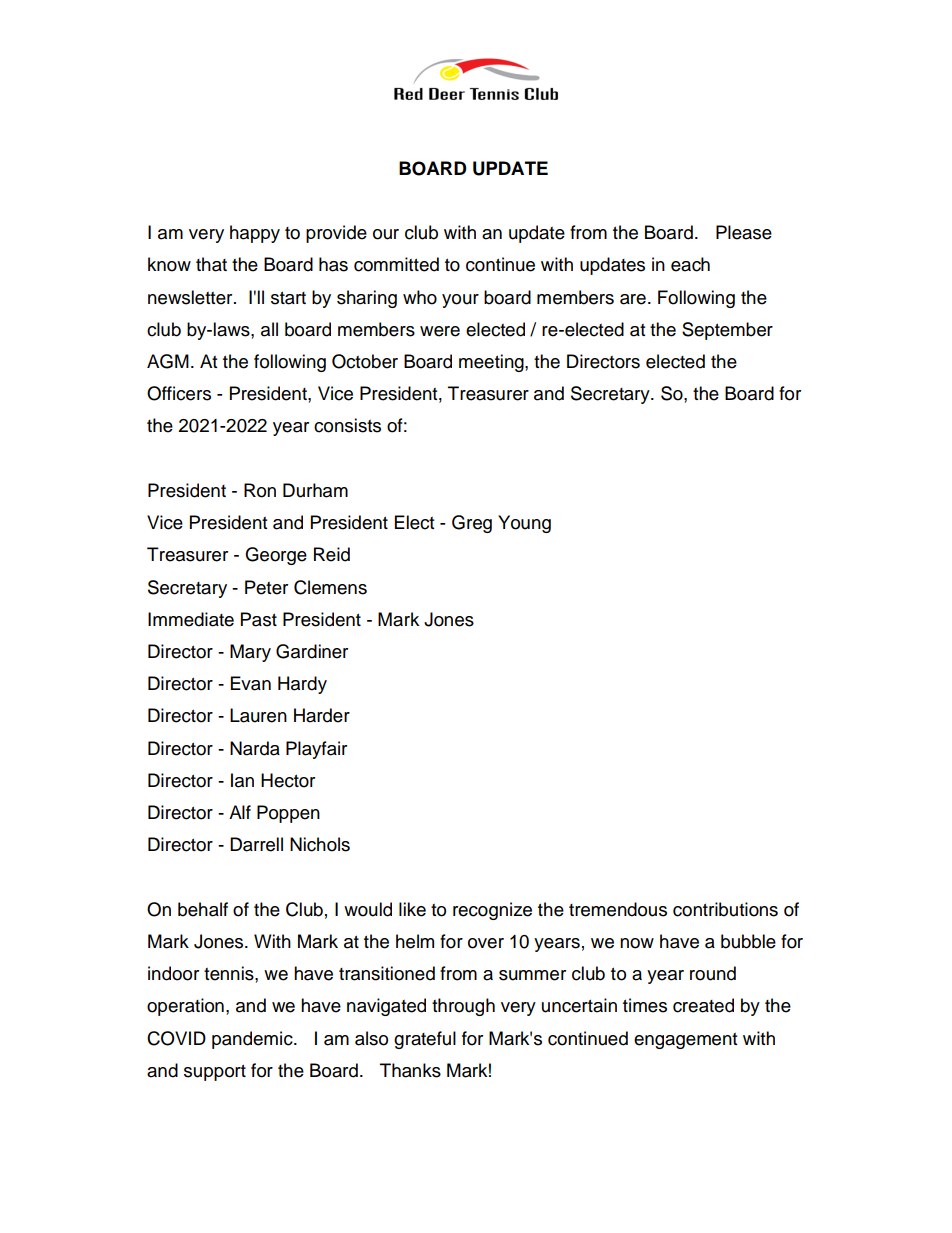 This screenshot has width=952, height=1233. Describe the element at coordinates (492, 911) in the screenshot. I see `recognize` at that location.
